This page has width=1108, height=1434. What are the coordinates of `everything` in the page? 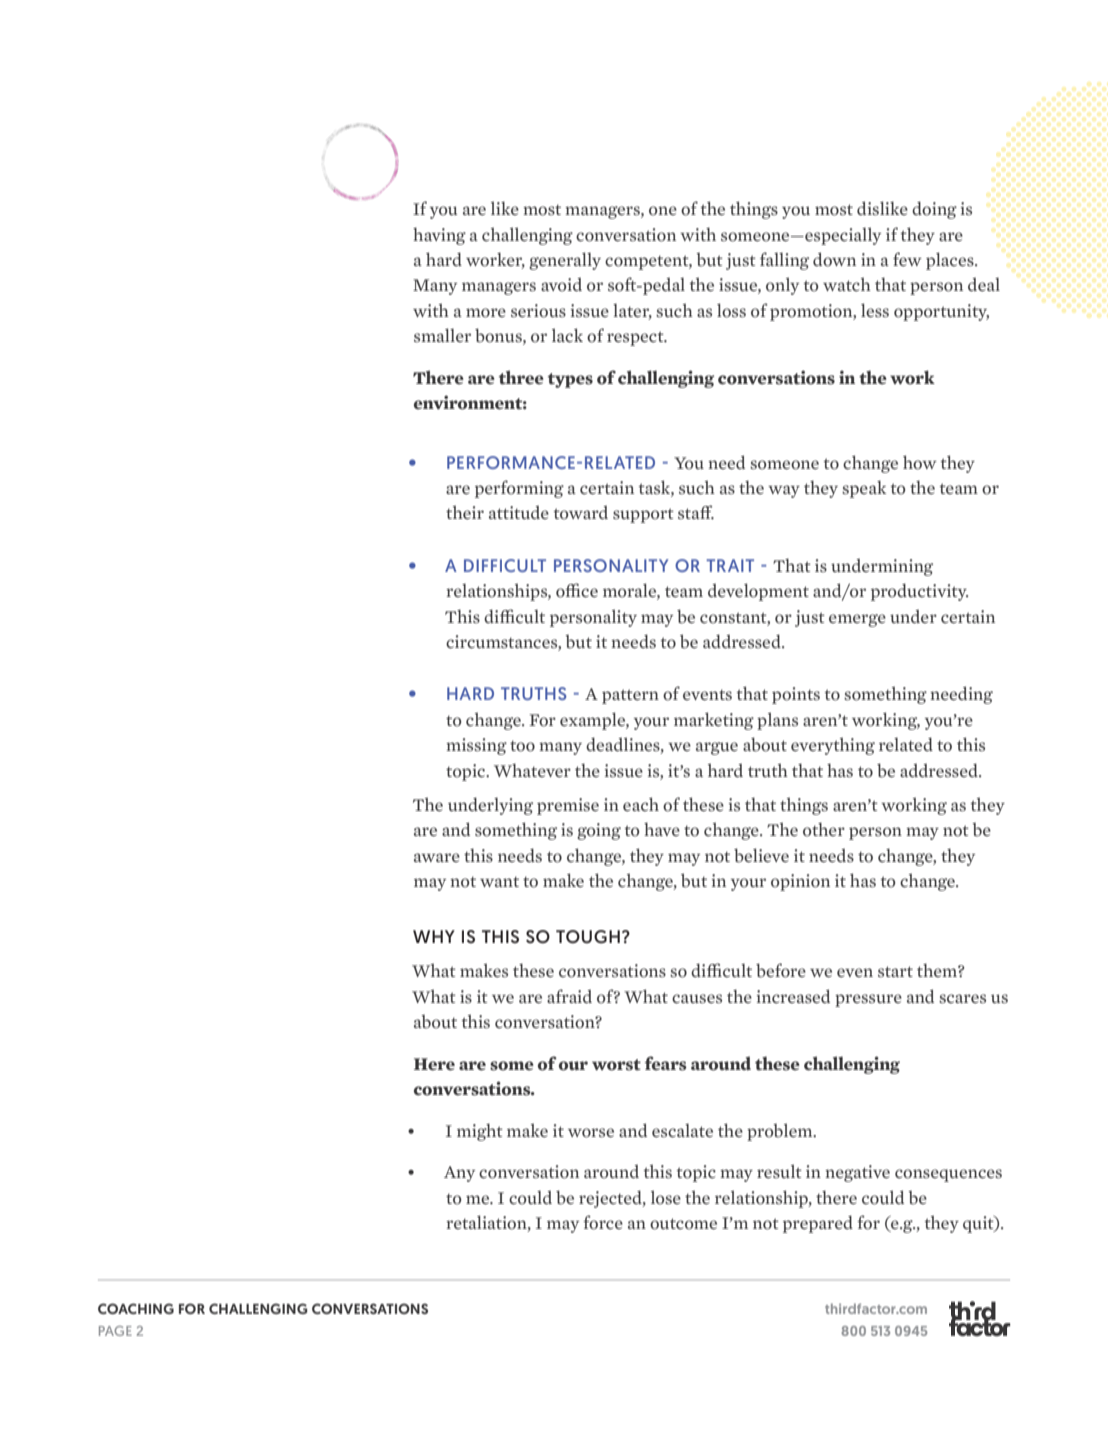 It's located at (833, 746).
